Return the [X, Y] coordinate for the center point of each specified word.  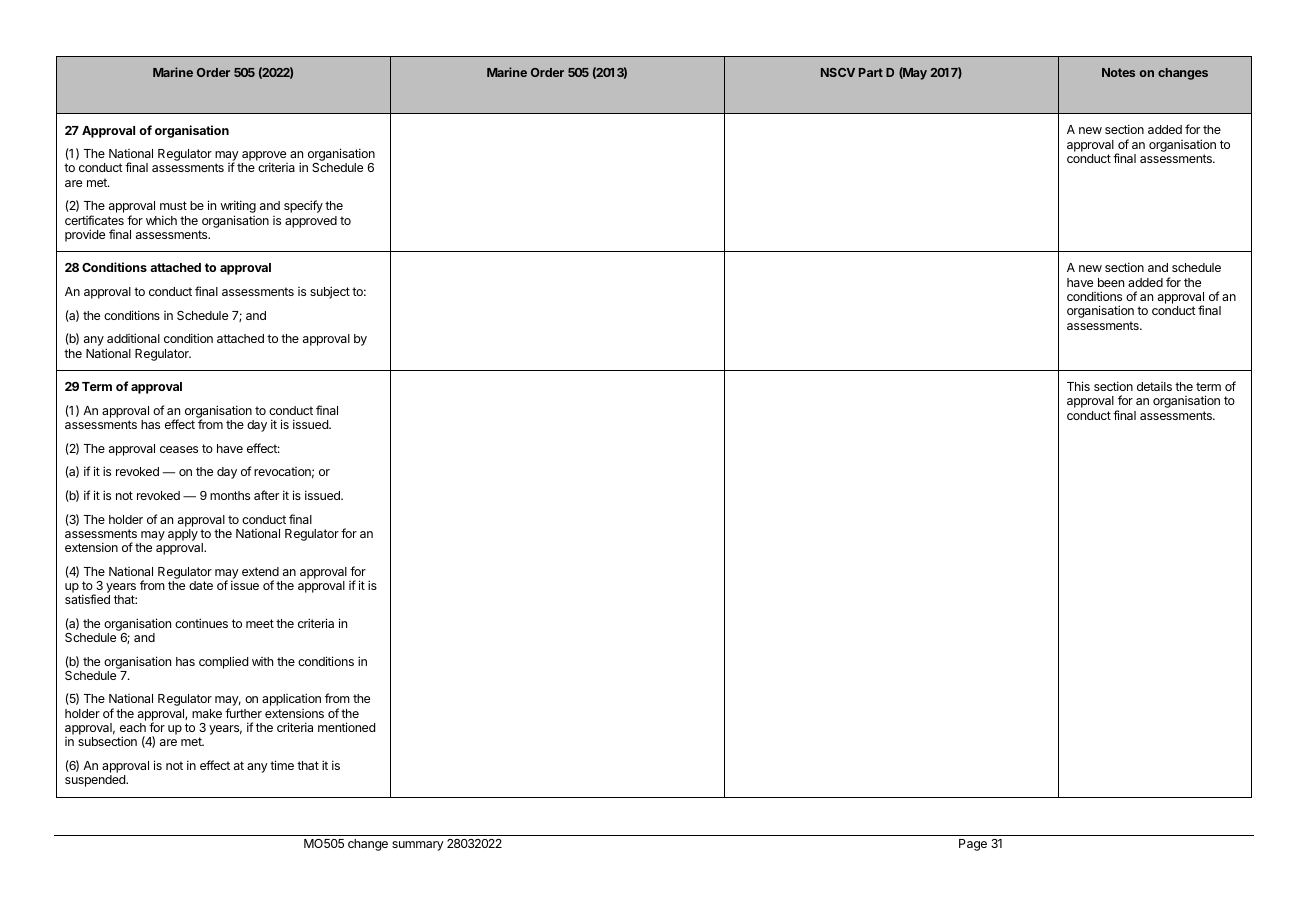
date [201, 585]
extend [260, 571]
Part [871, 72]
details [1154, 386]
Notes [1118, 72]
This [1078, 386]
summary [418, 846]
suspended [96, 781]
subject [330, 292]
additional [133, 338]
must [173, 205]
